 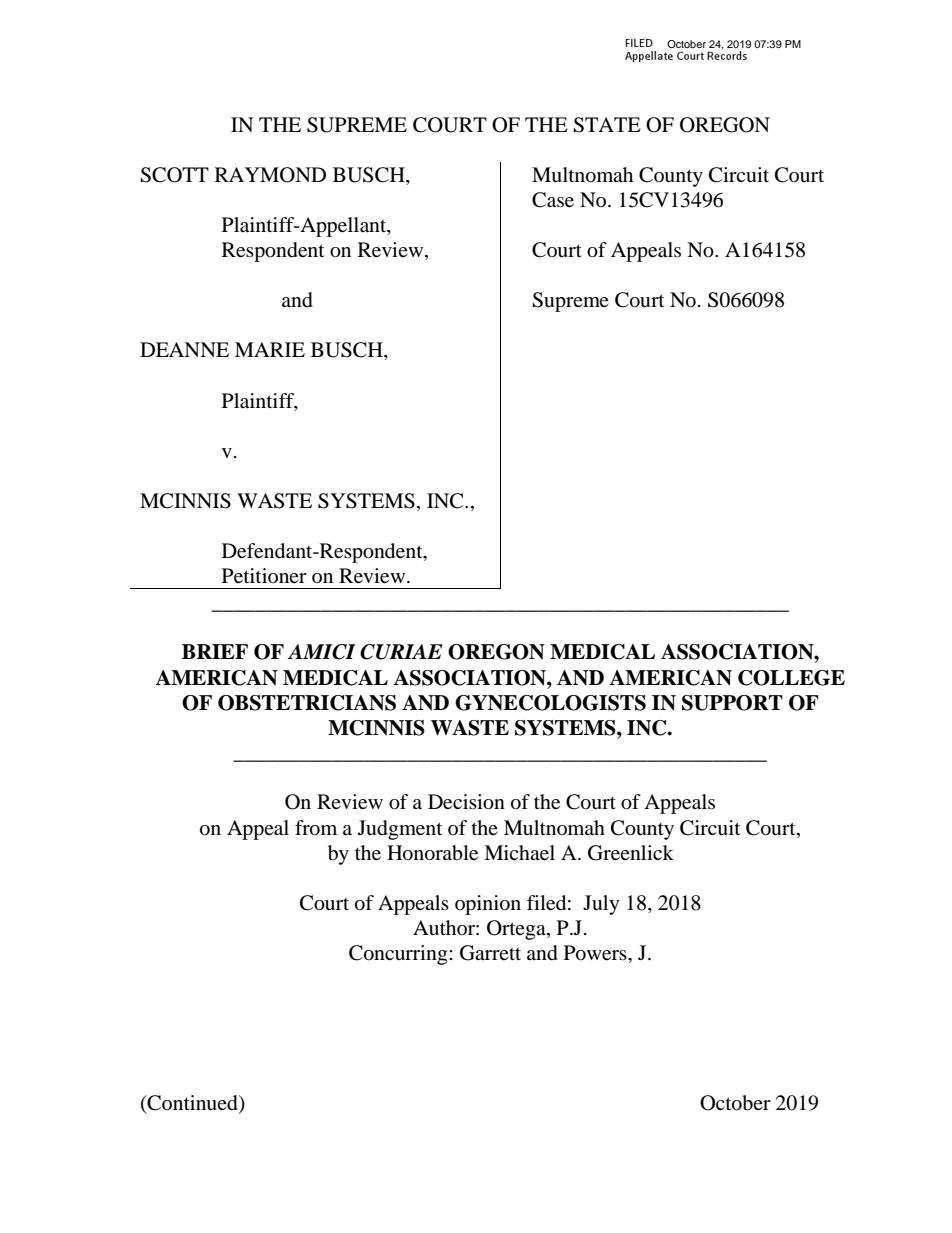 What do you see at coordinates (553, 200) in the page?
I see `Case` at bounding box center [553, 200].
